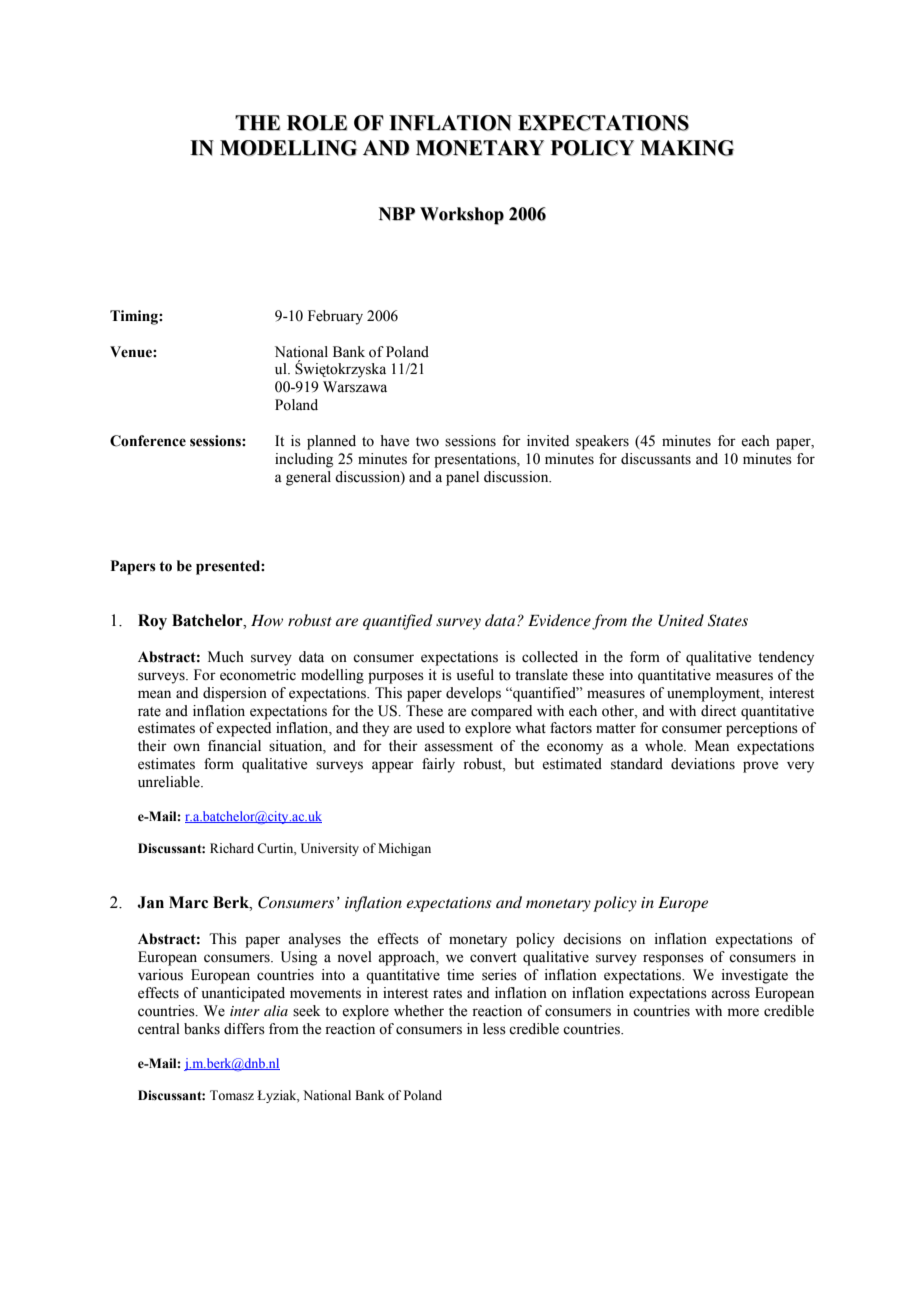 The width and height of the screenshot is (924, 1308). What do you see at coordinates (703, 764) in the screenshot?
I see `deviations` at bounding box center [703, 764].
